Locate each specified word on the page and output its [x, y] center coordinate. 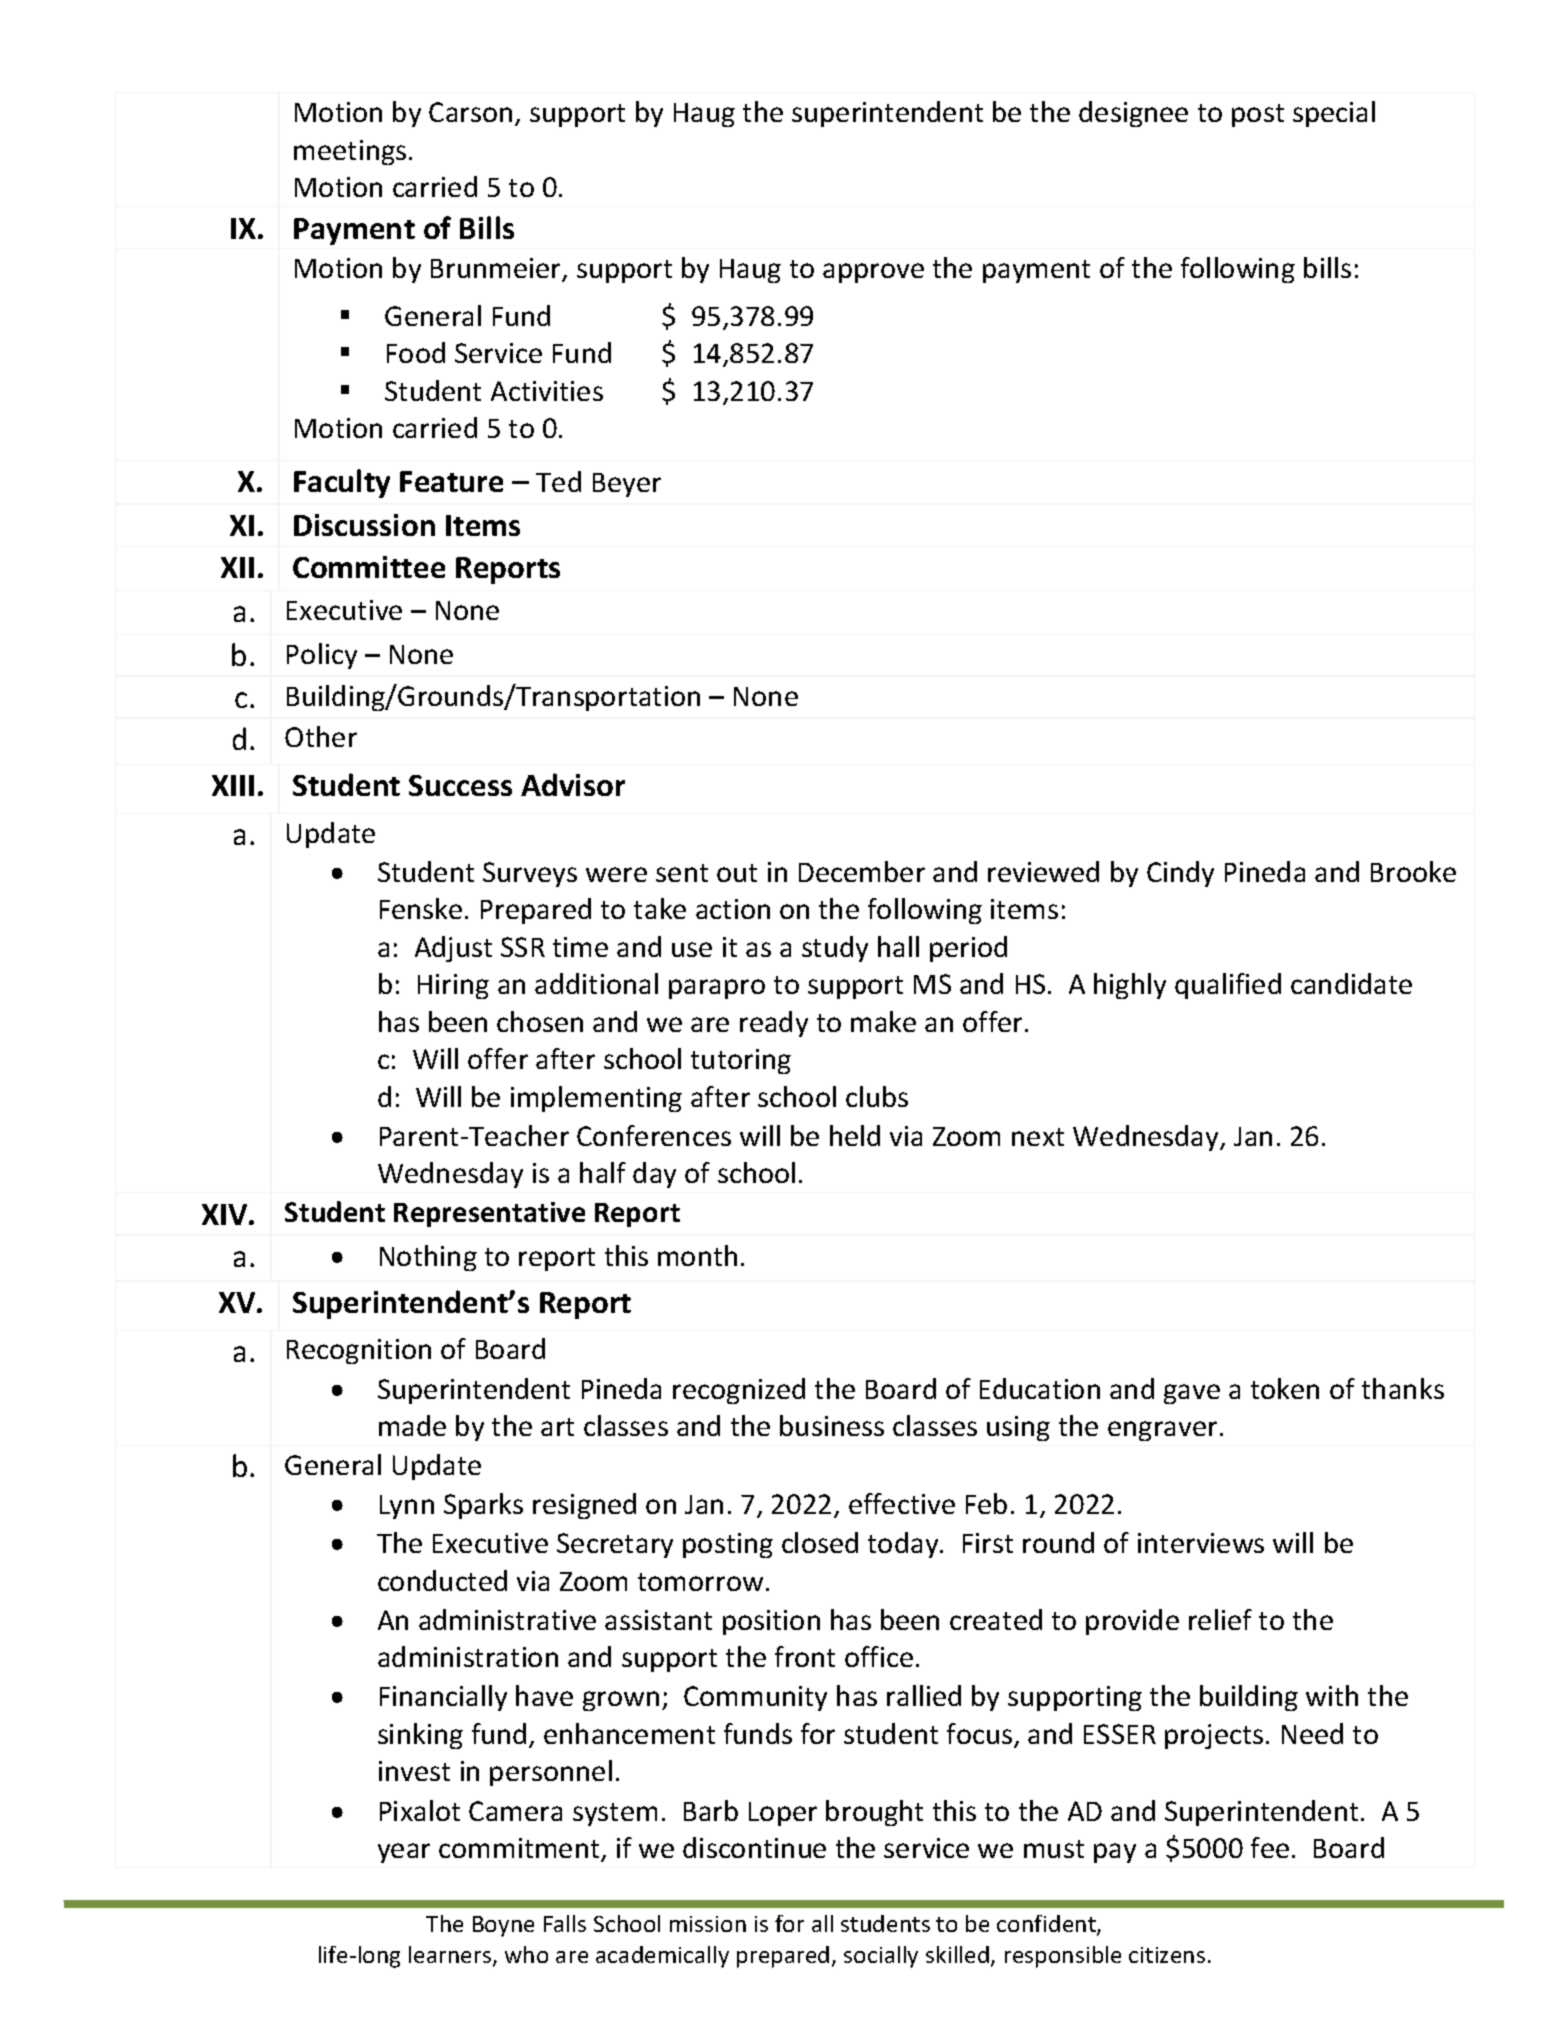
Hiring [453, 986]
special [1334, 114]
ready [774, 1024]
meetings [350, 152]
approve [873, 273]
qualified [1228, 986]
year [404, 1853]
